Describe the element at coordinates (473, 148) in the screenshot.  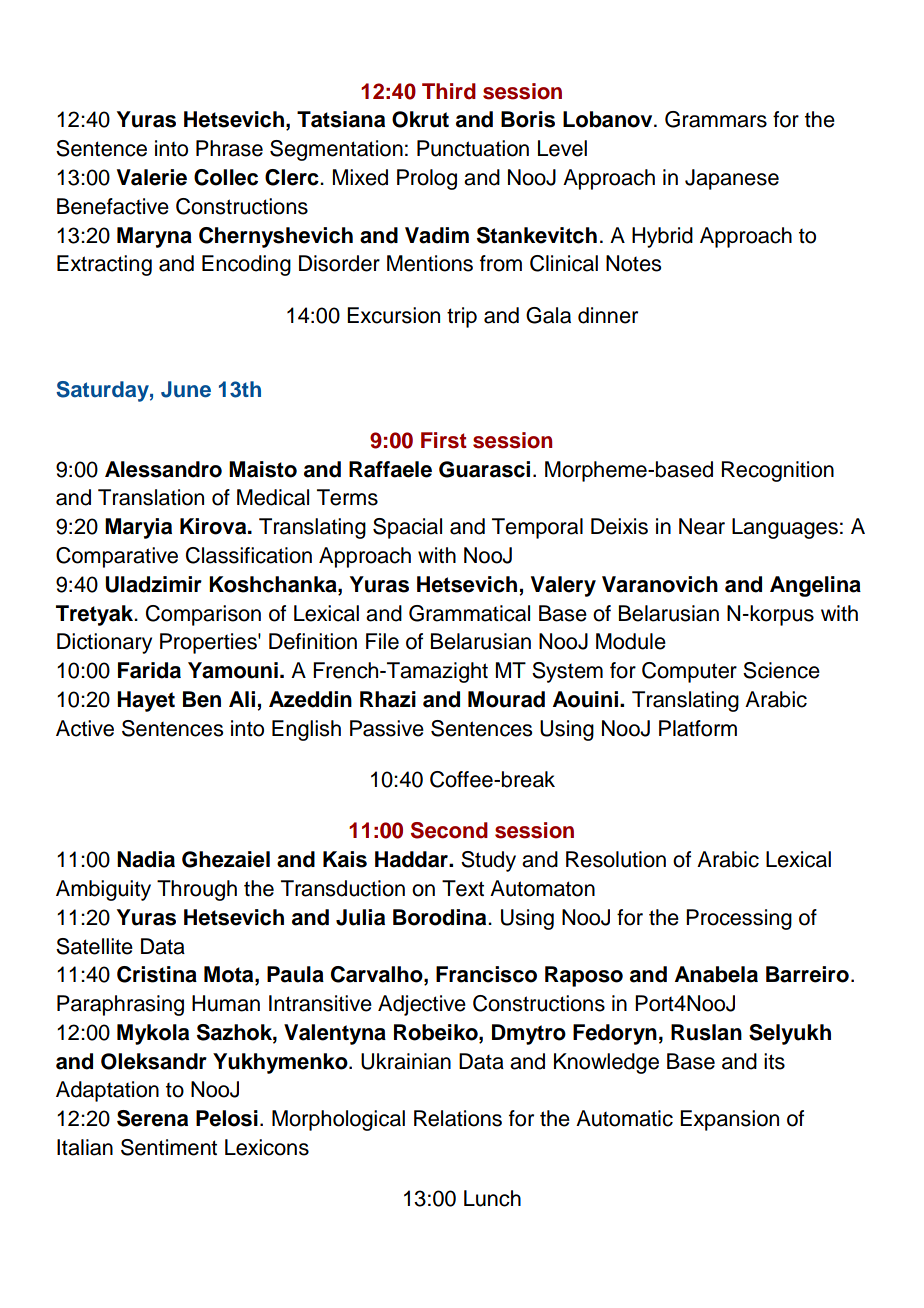
I see `Punctuation` at that location.
